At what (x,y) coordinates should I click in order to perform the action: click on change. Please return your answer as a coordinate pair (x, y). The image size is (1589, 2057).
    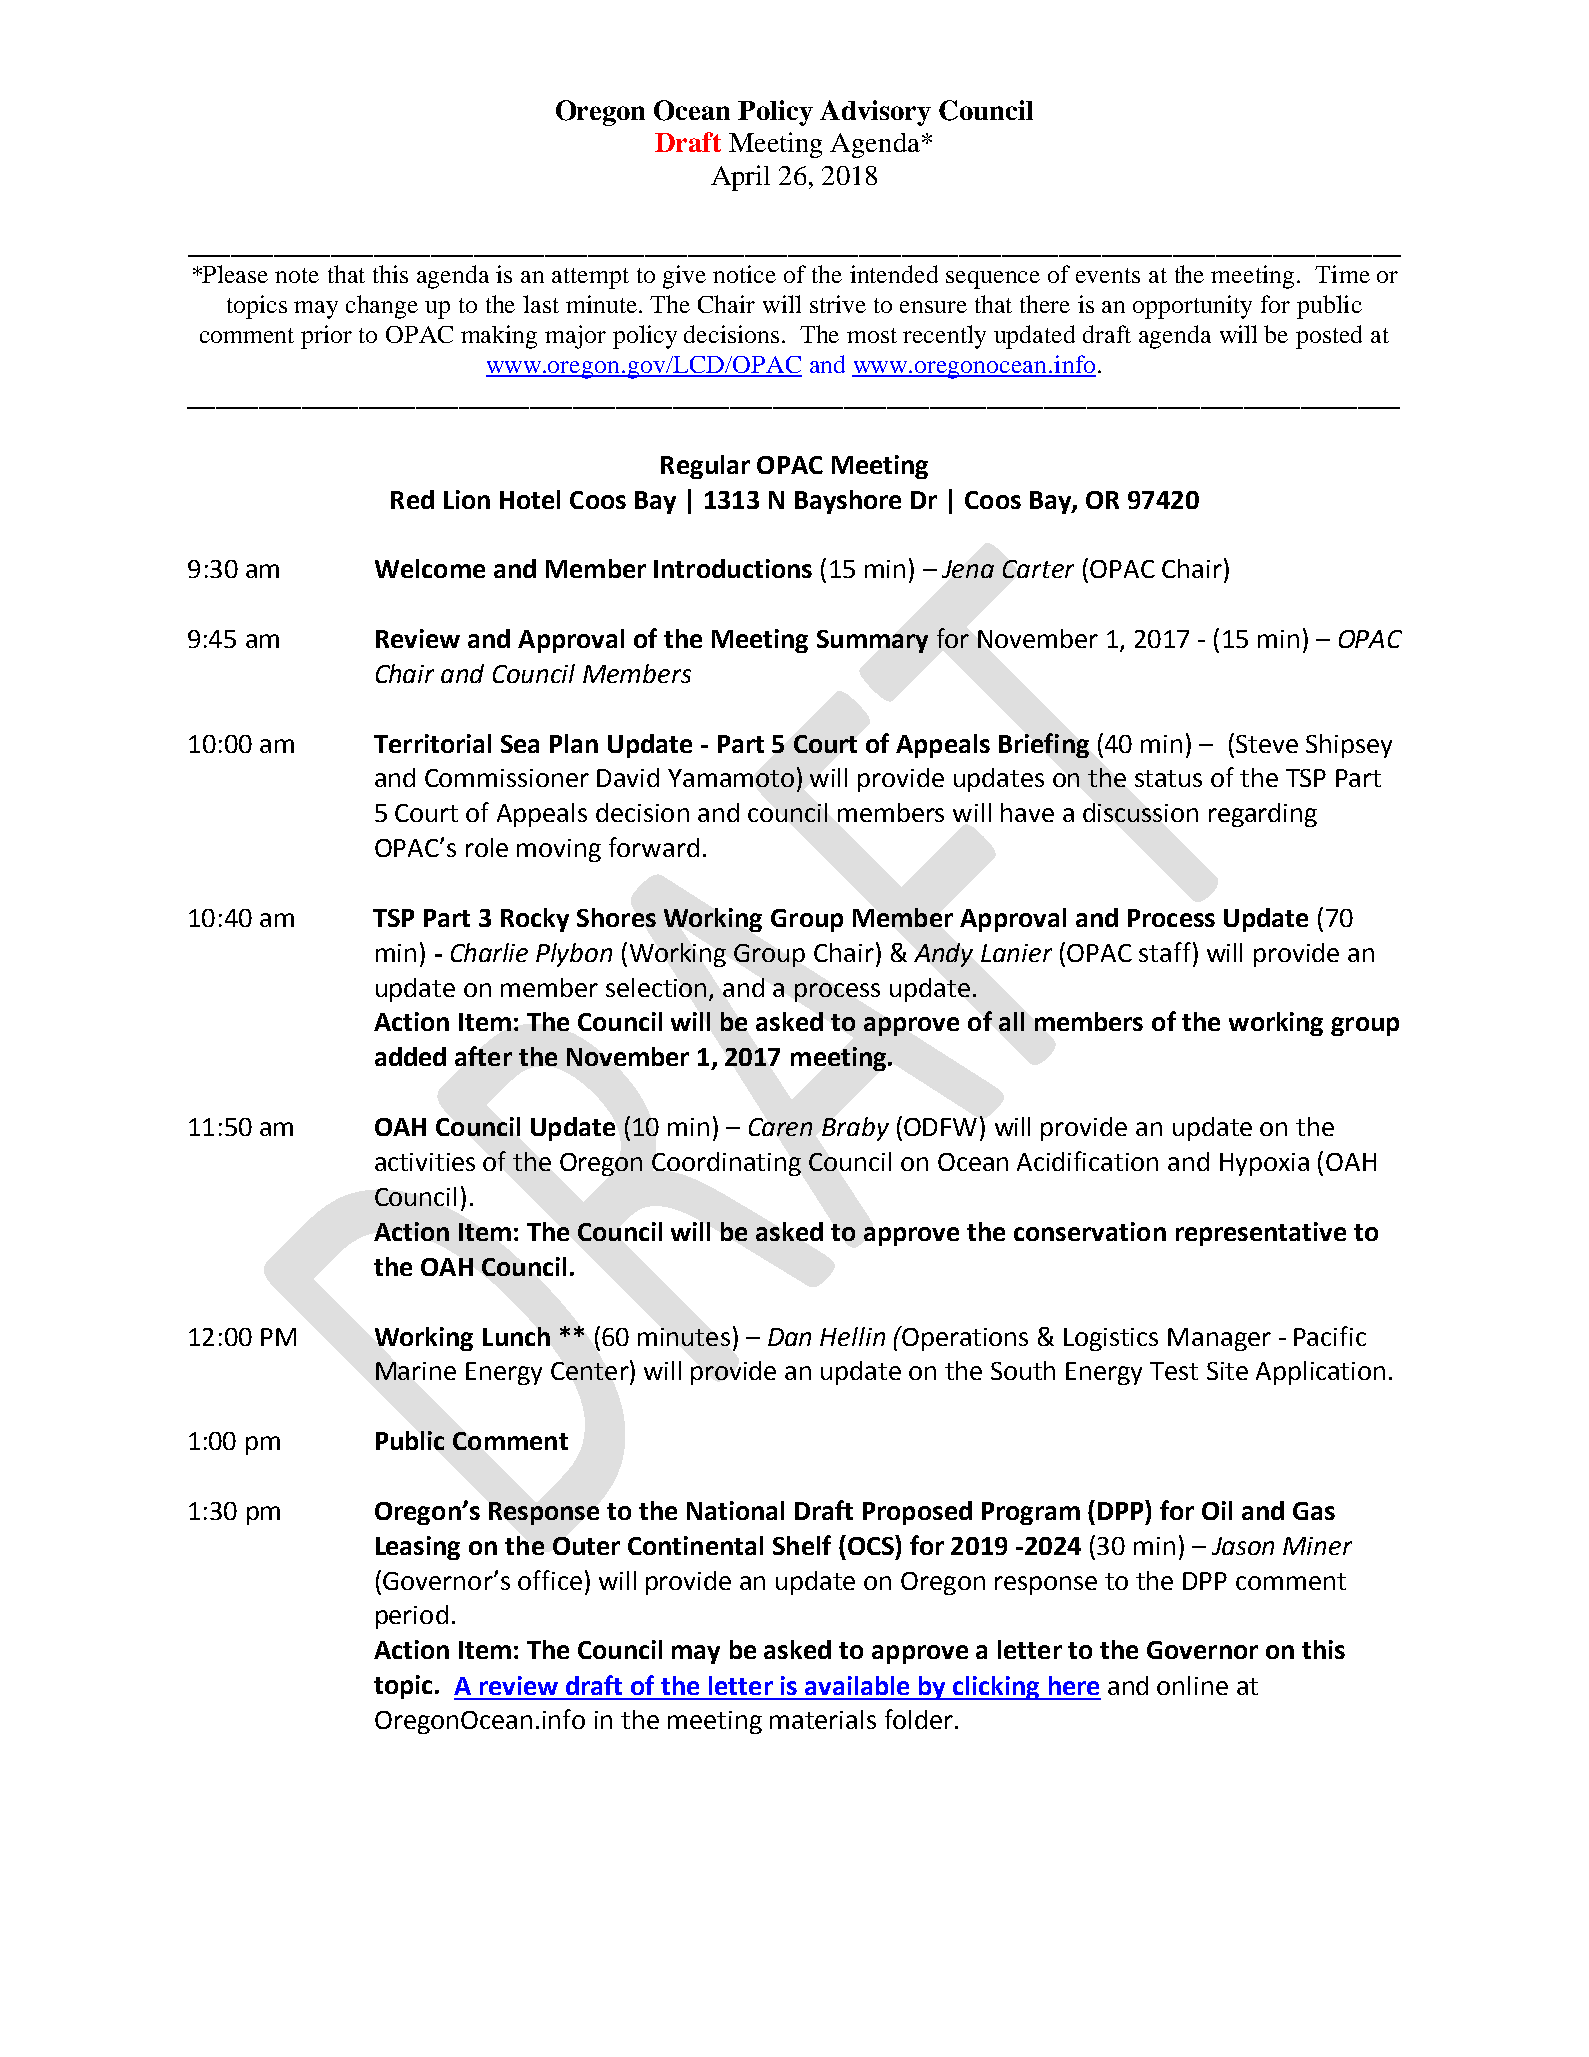
    Looking at the image, I should click on (382, 307).
